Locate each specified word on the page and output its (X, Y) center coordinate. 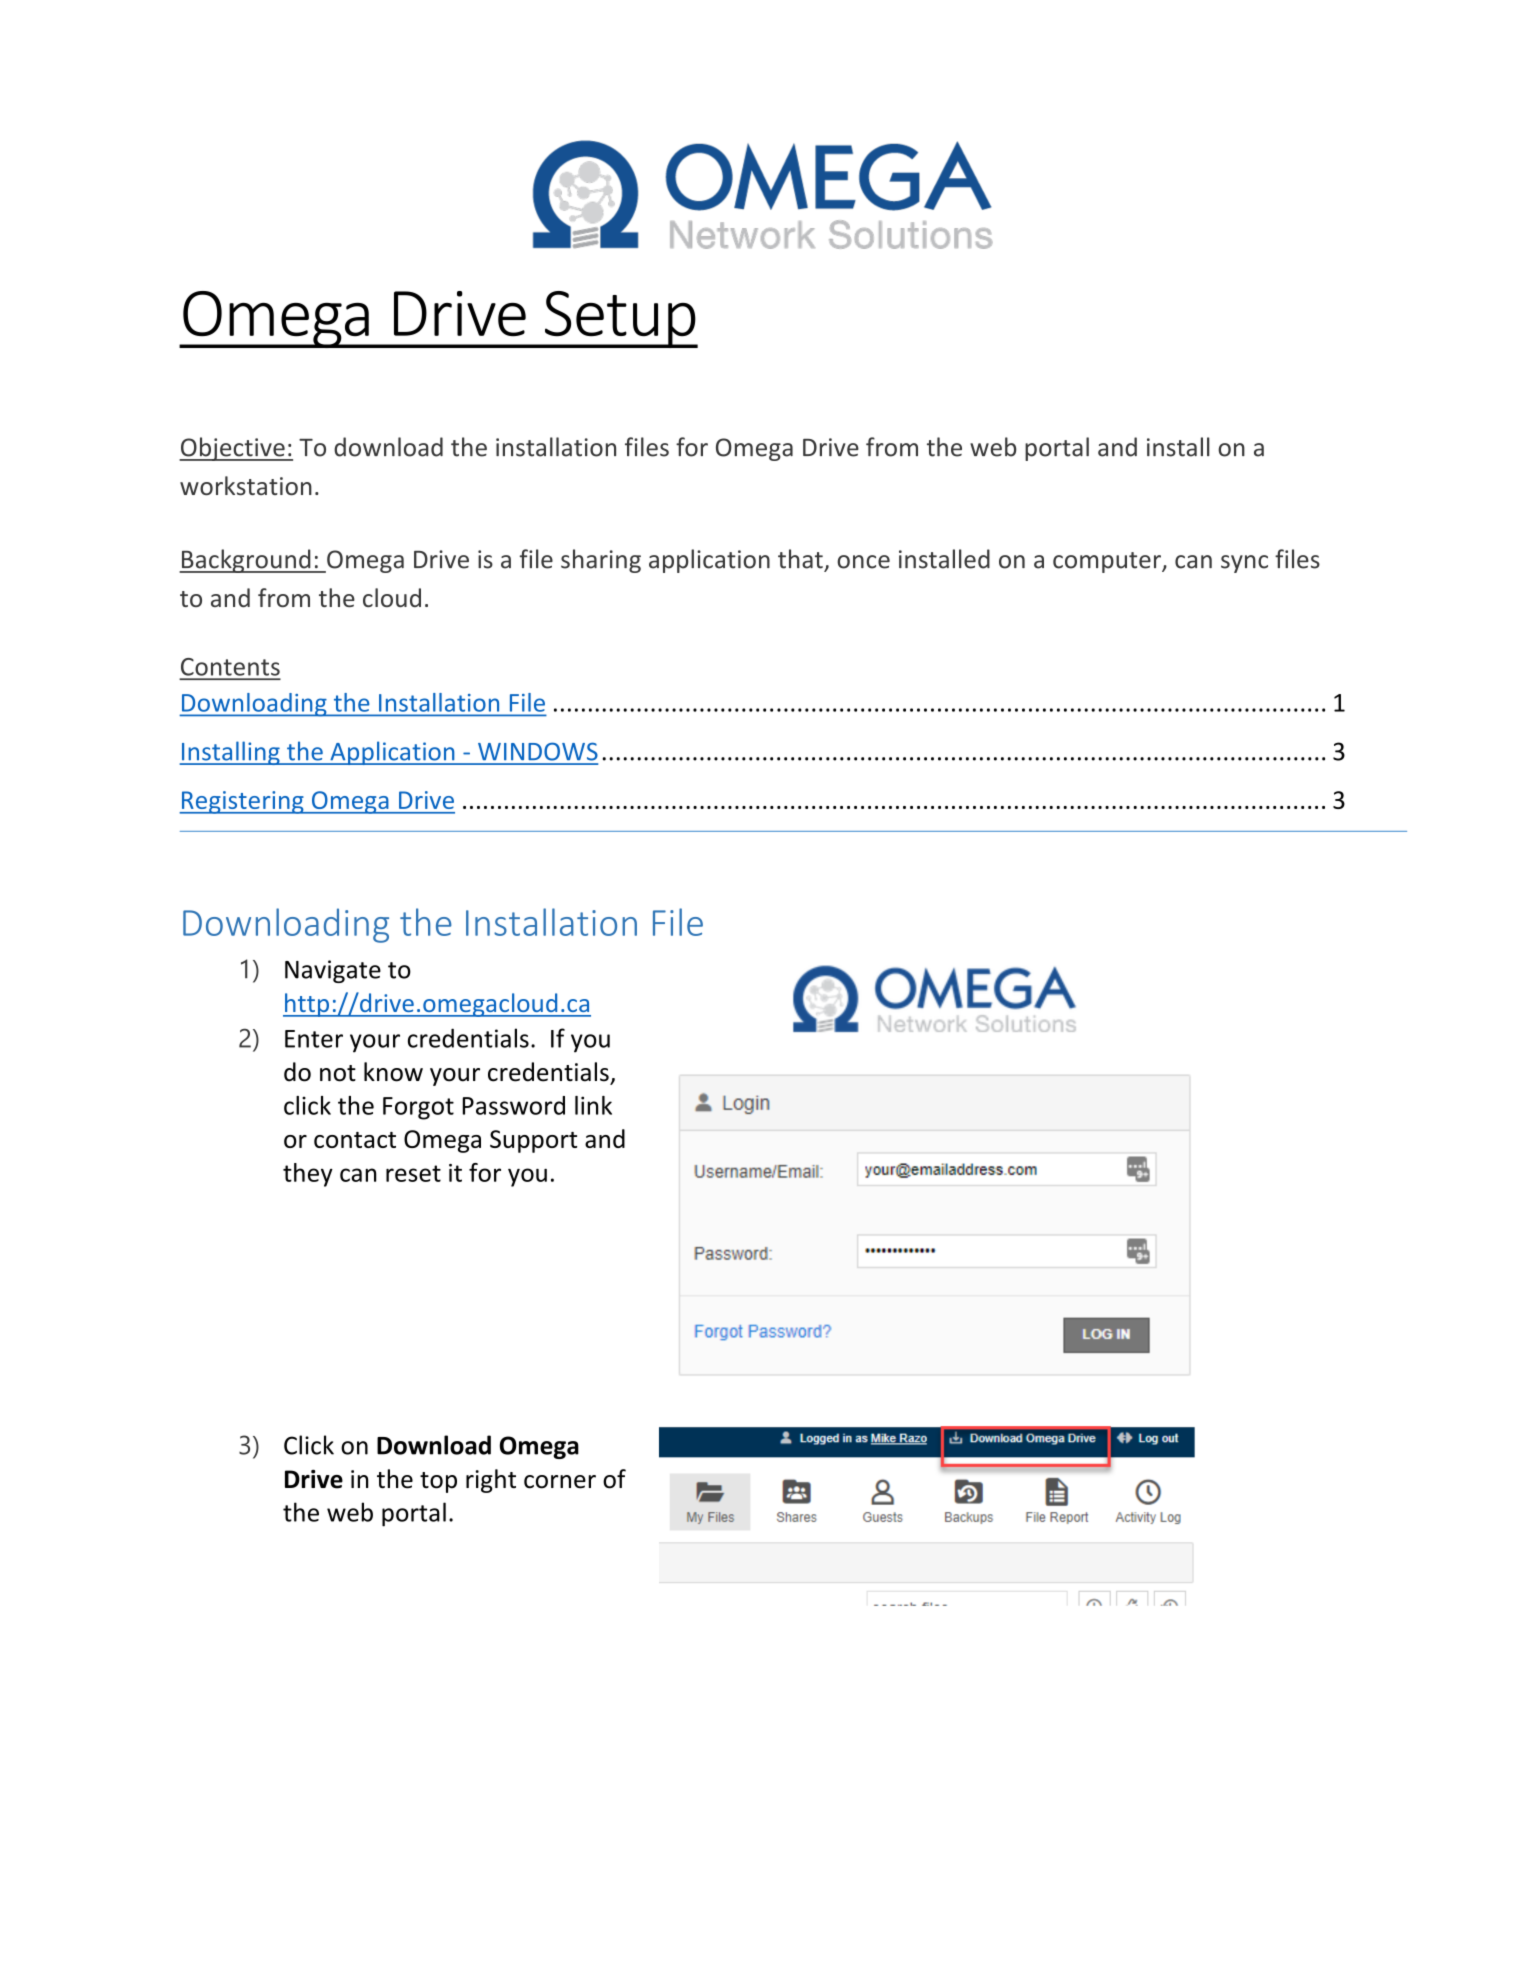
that (800, 559)
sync (1244, 564)
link (593, 1105)
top (438, 1482)
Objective (233, 449)
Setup (620, 319)
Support (533, 1141)
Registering (242, 802)
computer (1108, 562)
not (338, 1073)
